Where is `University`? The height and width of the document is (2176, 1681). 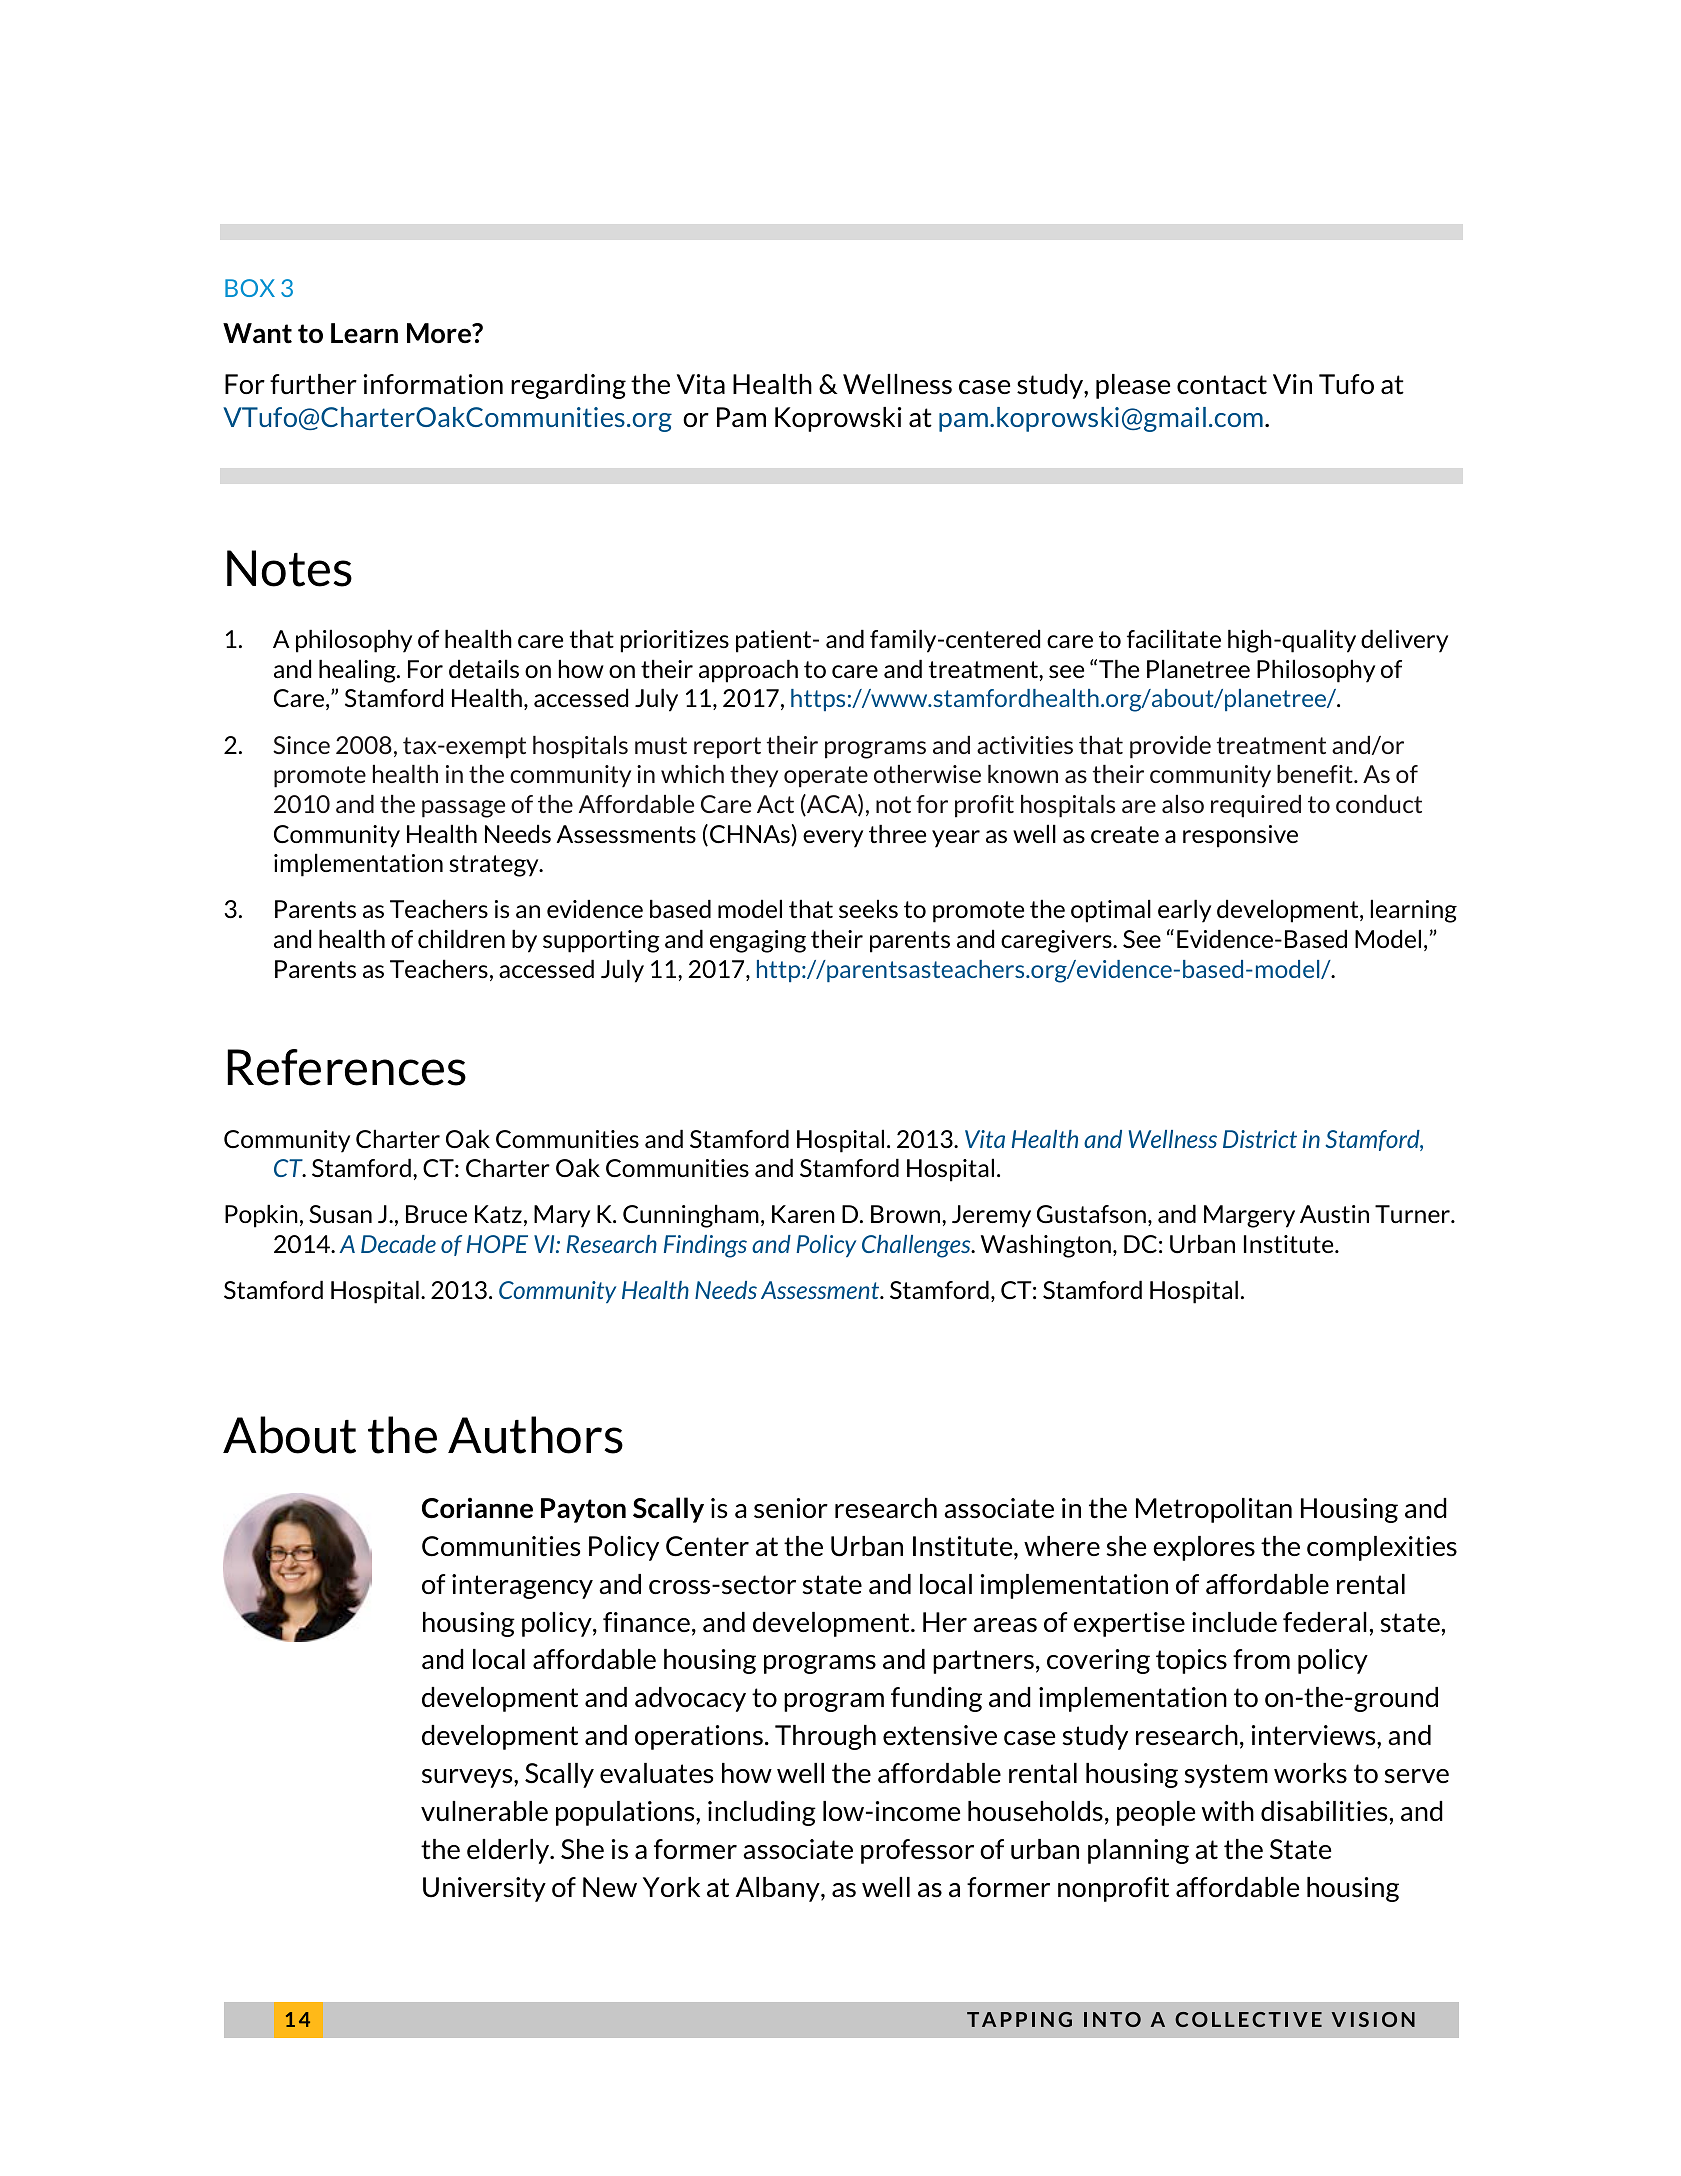 University is located at coordinates (484, 1889).
